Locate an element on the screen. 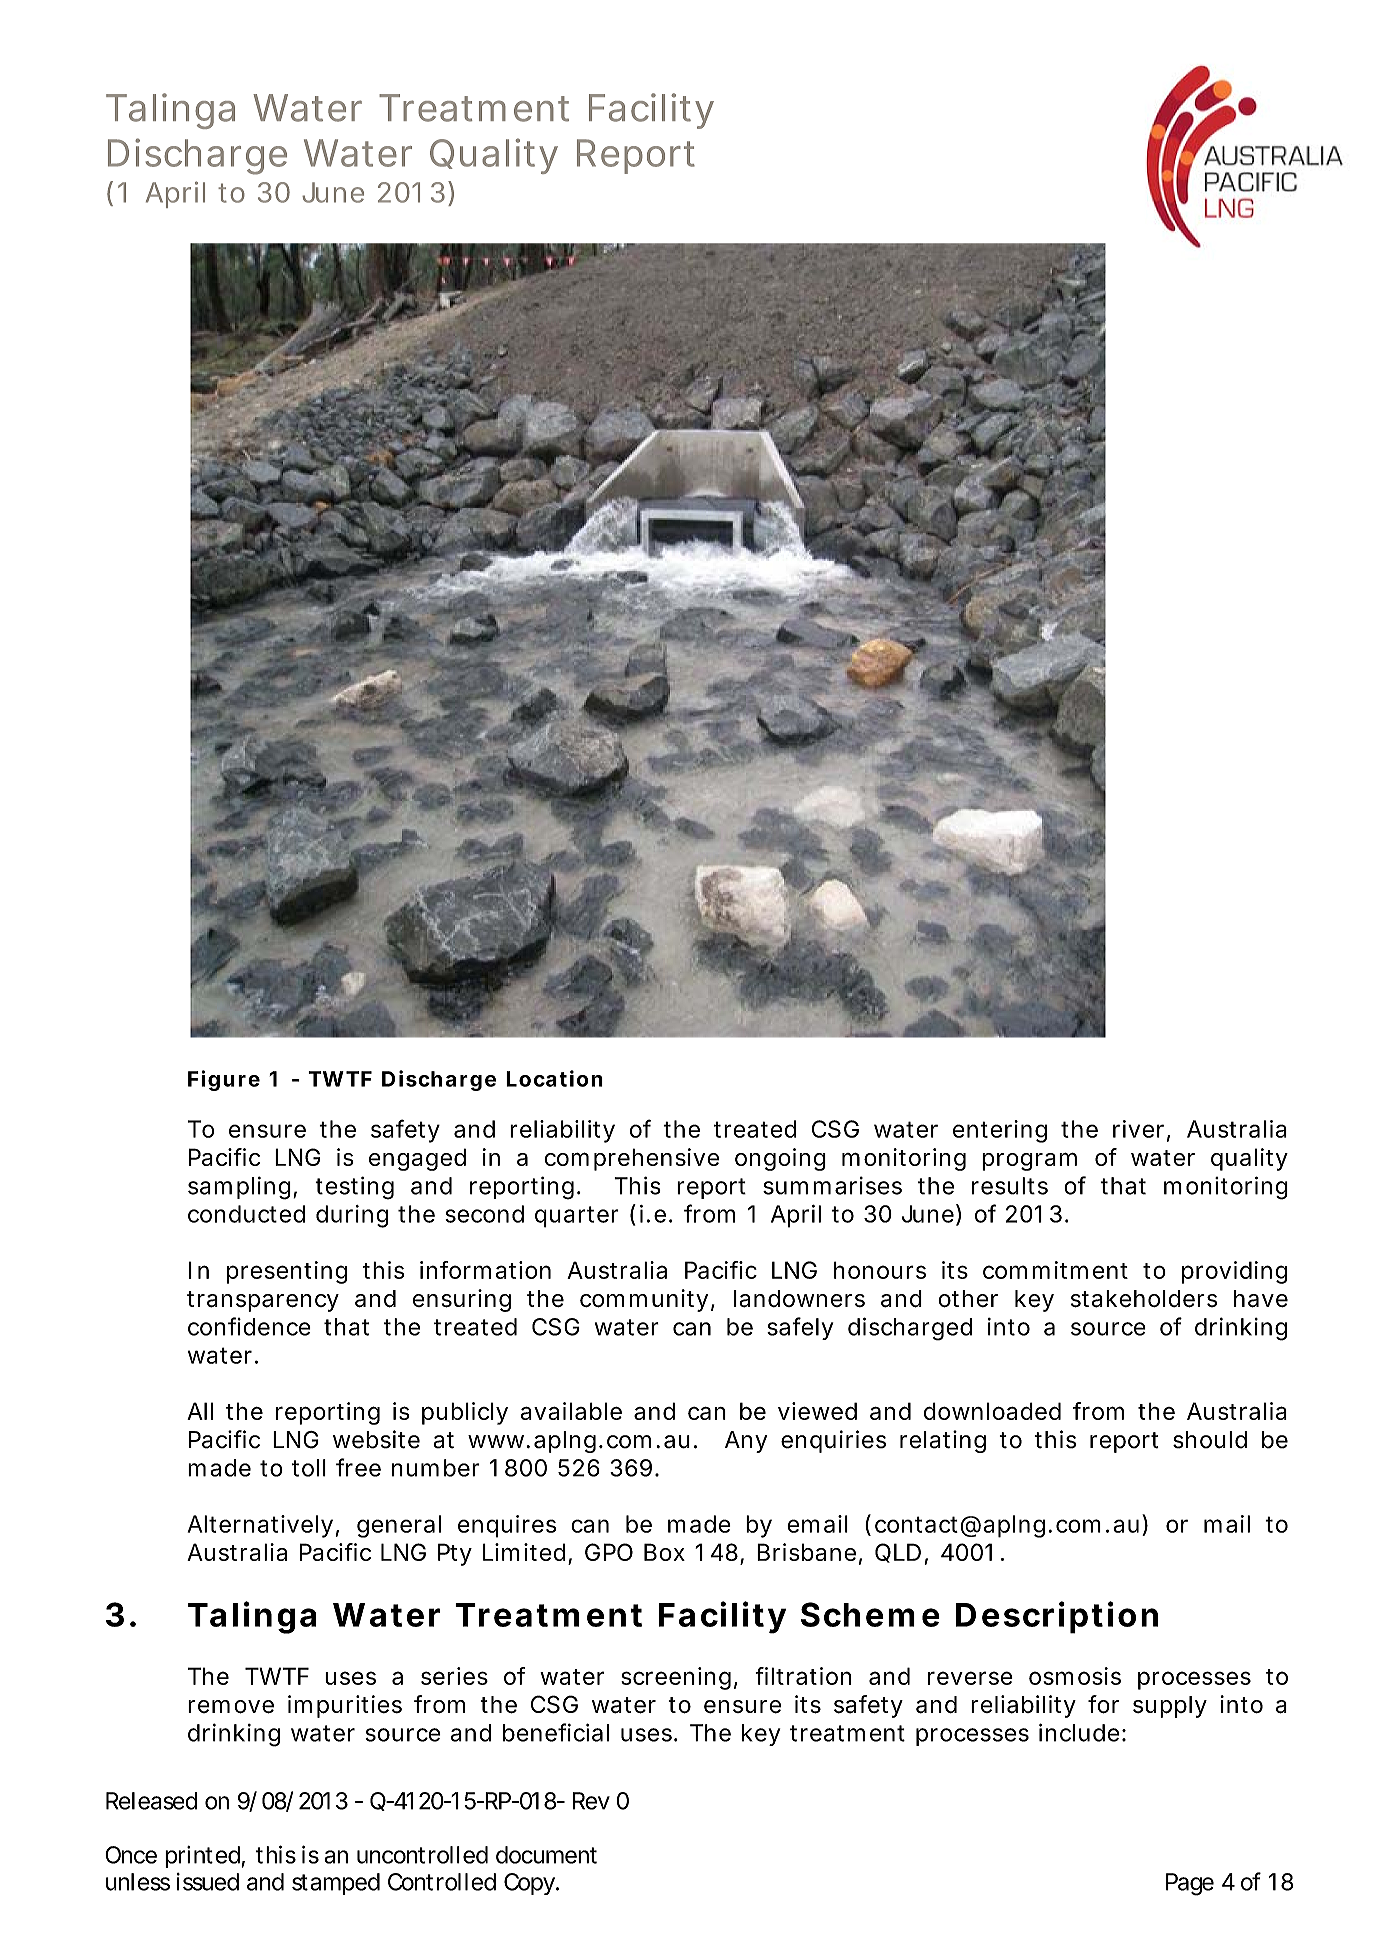 Image resolution: width=1386 pixels, height=1960 pixels. document is located at coordinates (546, 1855).
